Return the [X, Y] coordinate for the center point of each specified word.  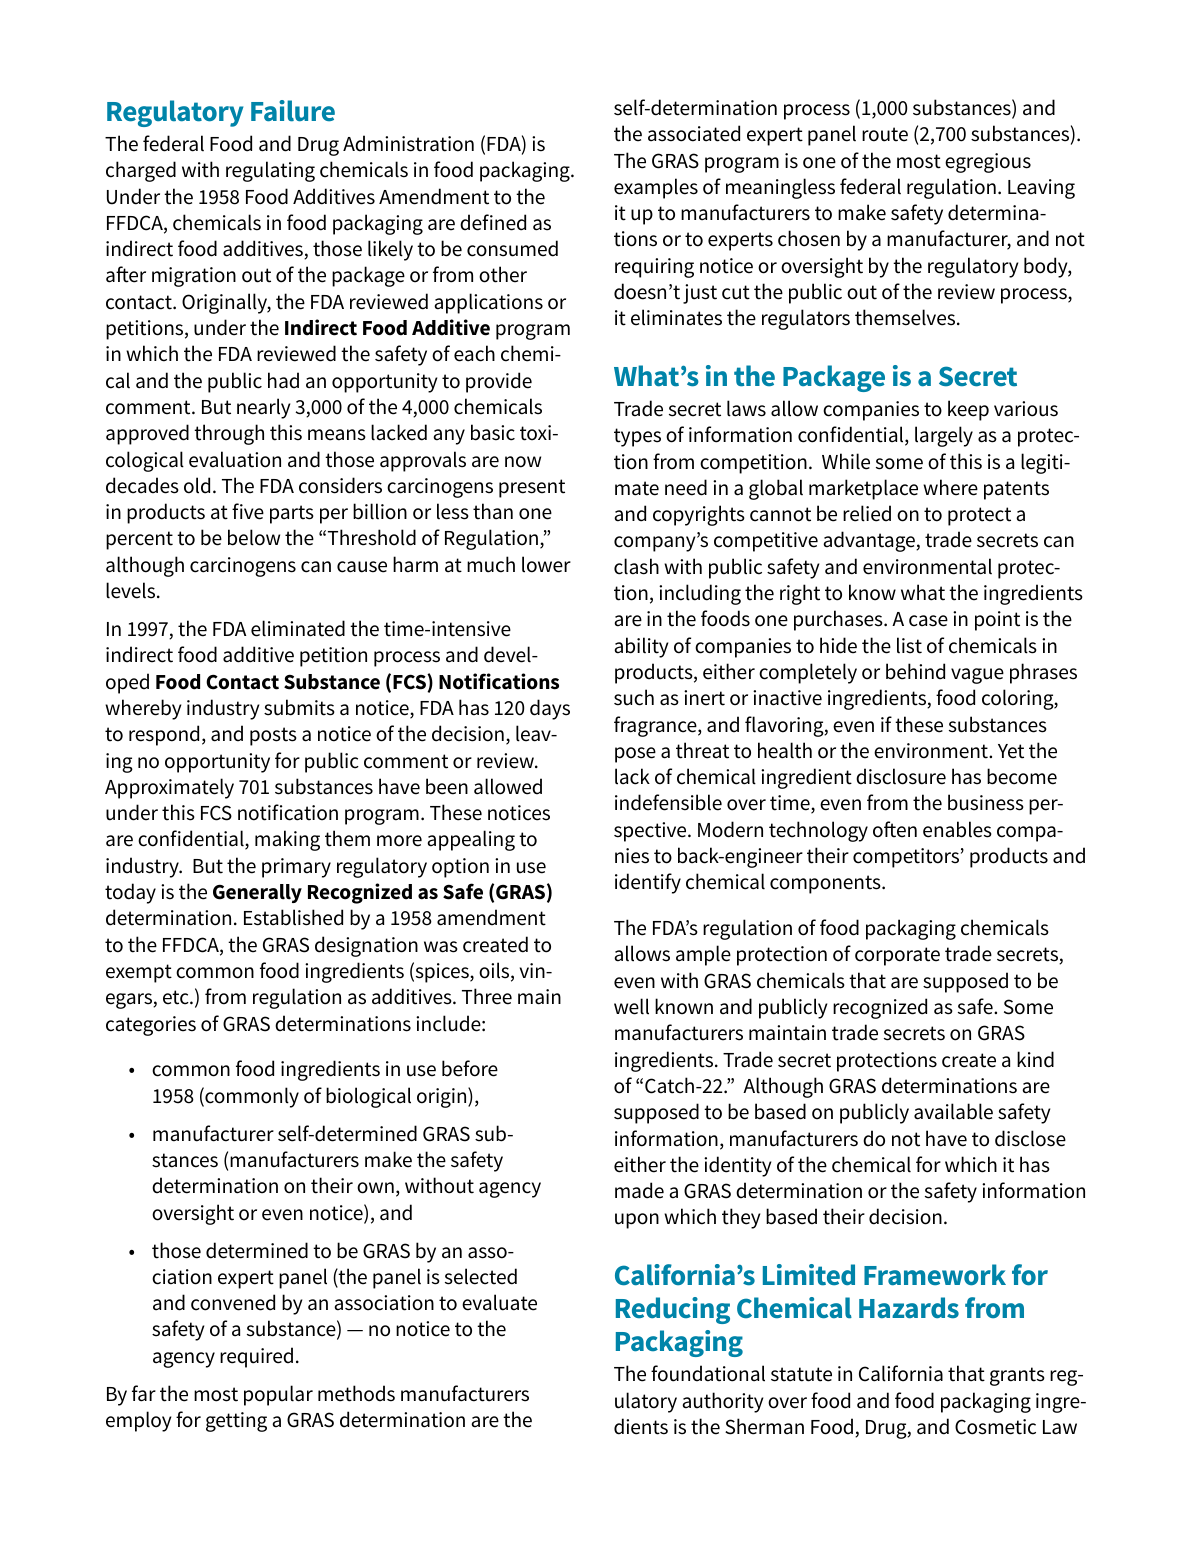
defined [493, 222]
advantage [870, 541]
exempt [139, 973]
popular [278, 1395]
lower [546, 564]
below [254, 537]
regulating [270, 171]
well [631, 1006]
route [885, 134]
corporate [897, 956]
